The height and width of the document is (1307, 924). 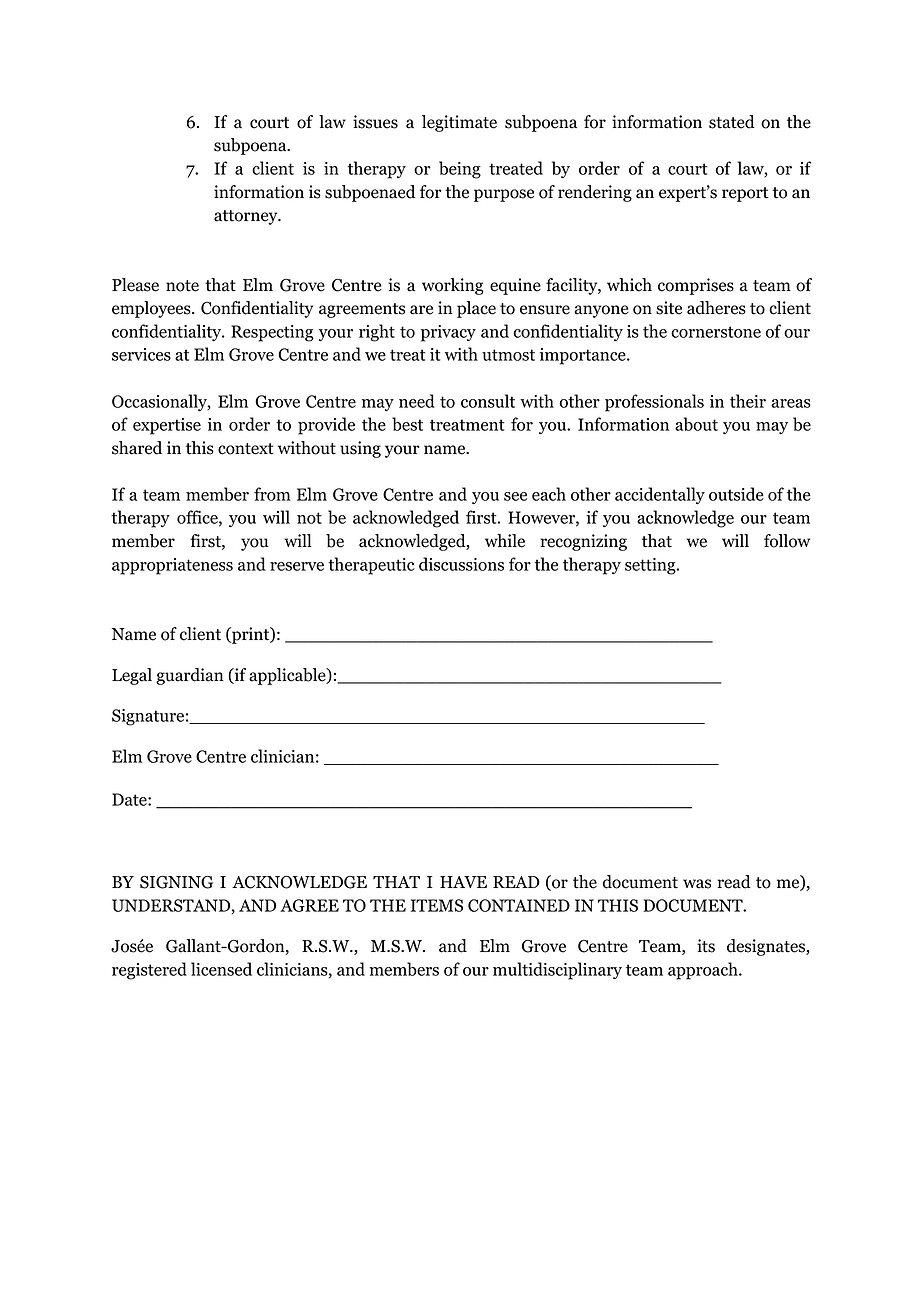 What do you see at coordinates (463, 882) in the document?
I see `HAVE` at bounding box center [463, 882].
